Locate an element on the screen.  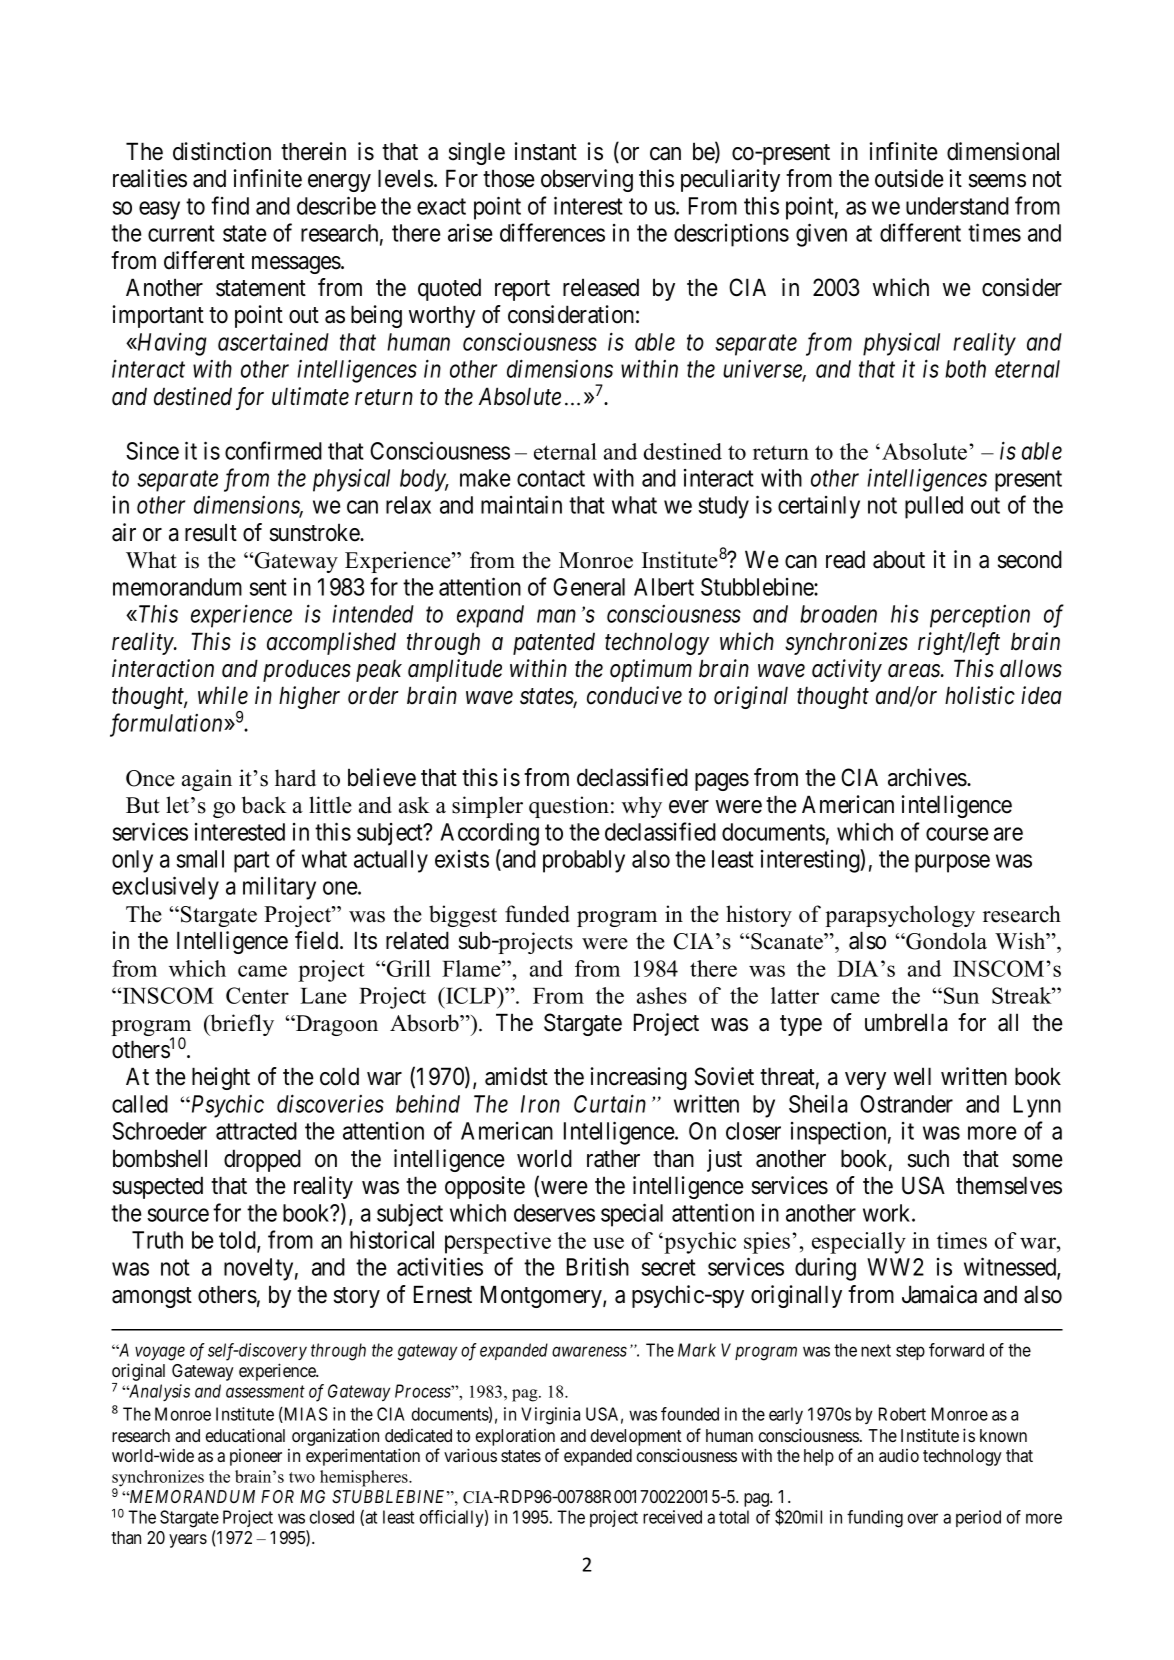
well is located at coordinates (912, 1076).
